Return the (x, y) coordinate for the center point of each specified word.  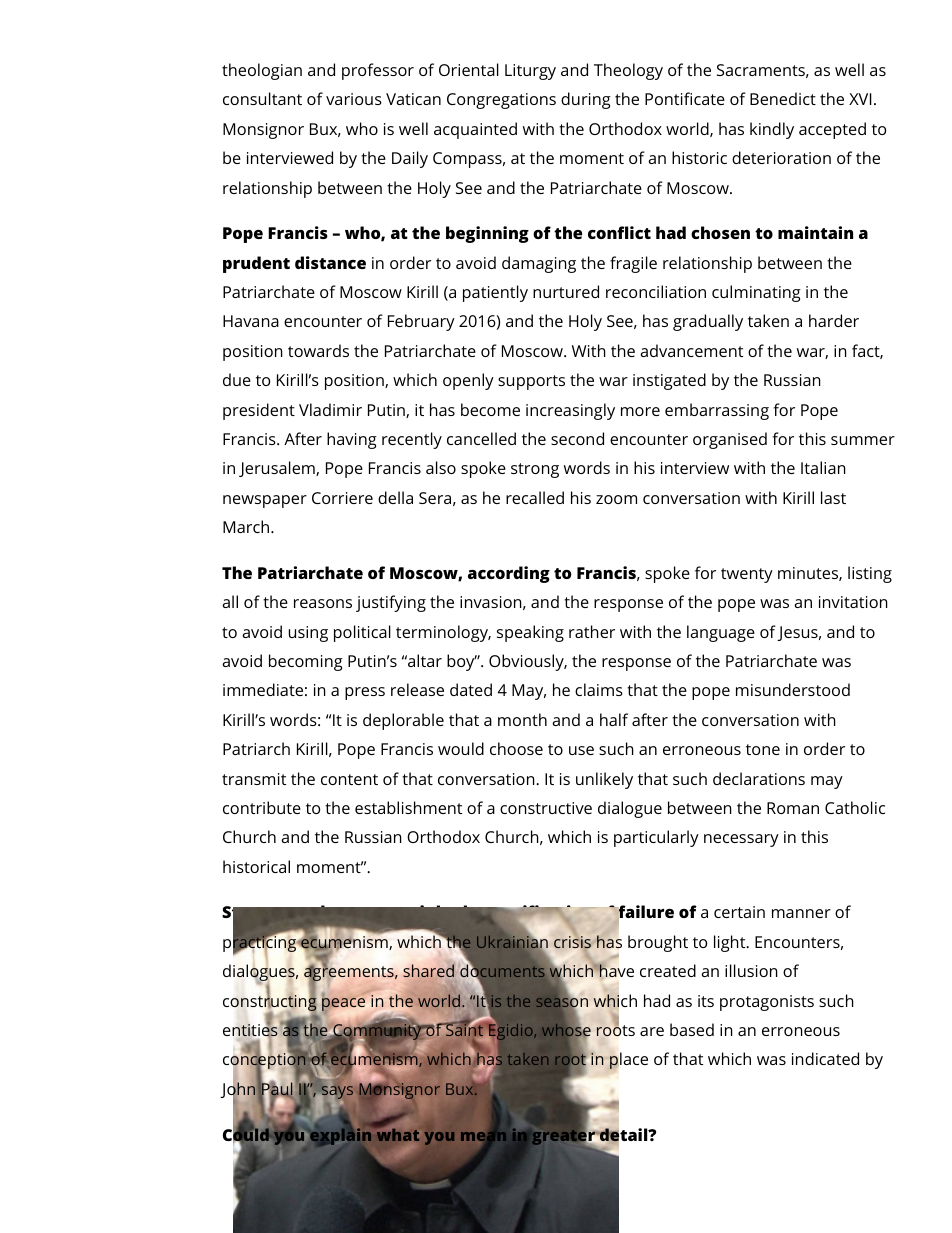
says (337, 1092)
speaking (530, 633)
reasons (323, 603)
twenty (747, 575)
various (354, 99)
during (586, 100)
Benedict (783, 98)
